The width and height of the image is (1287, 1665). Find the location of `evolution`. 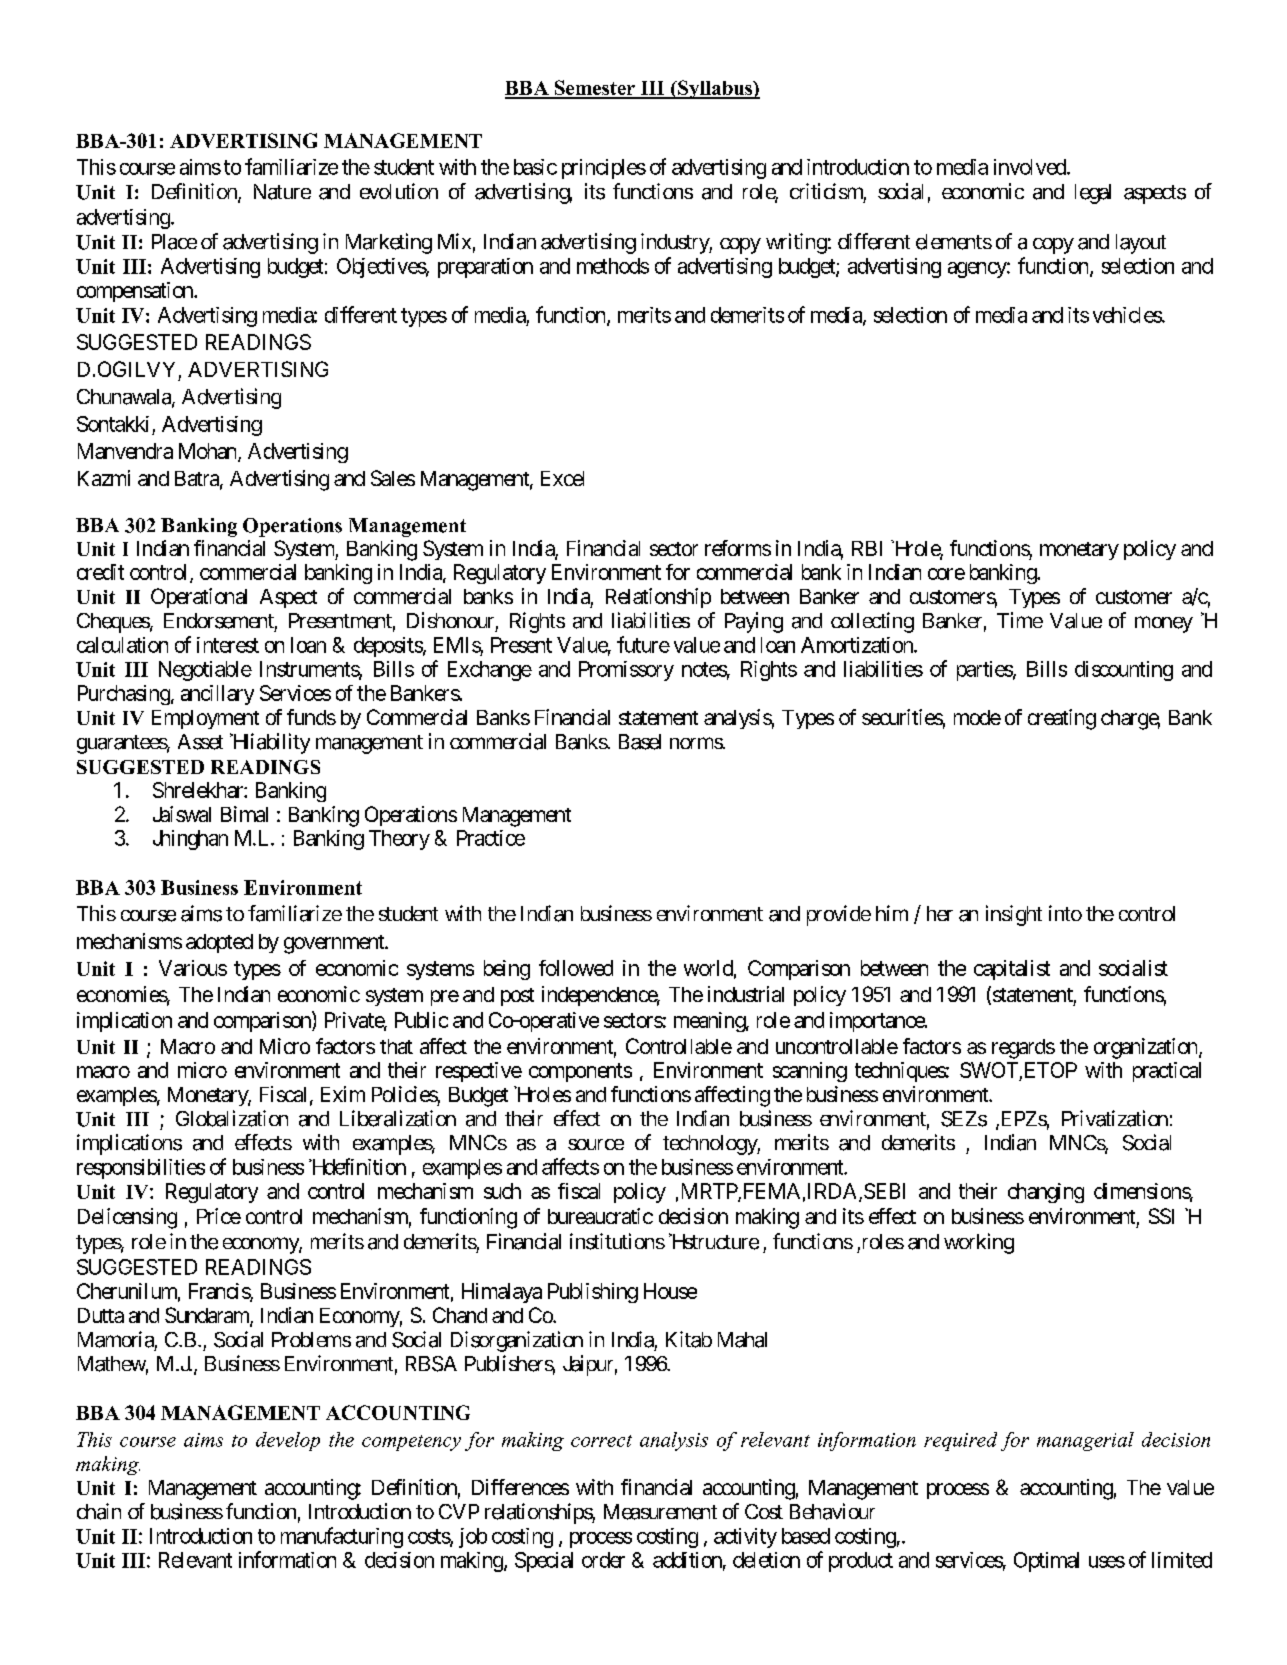

evolution is located at coordinates (399, 191).
